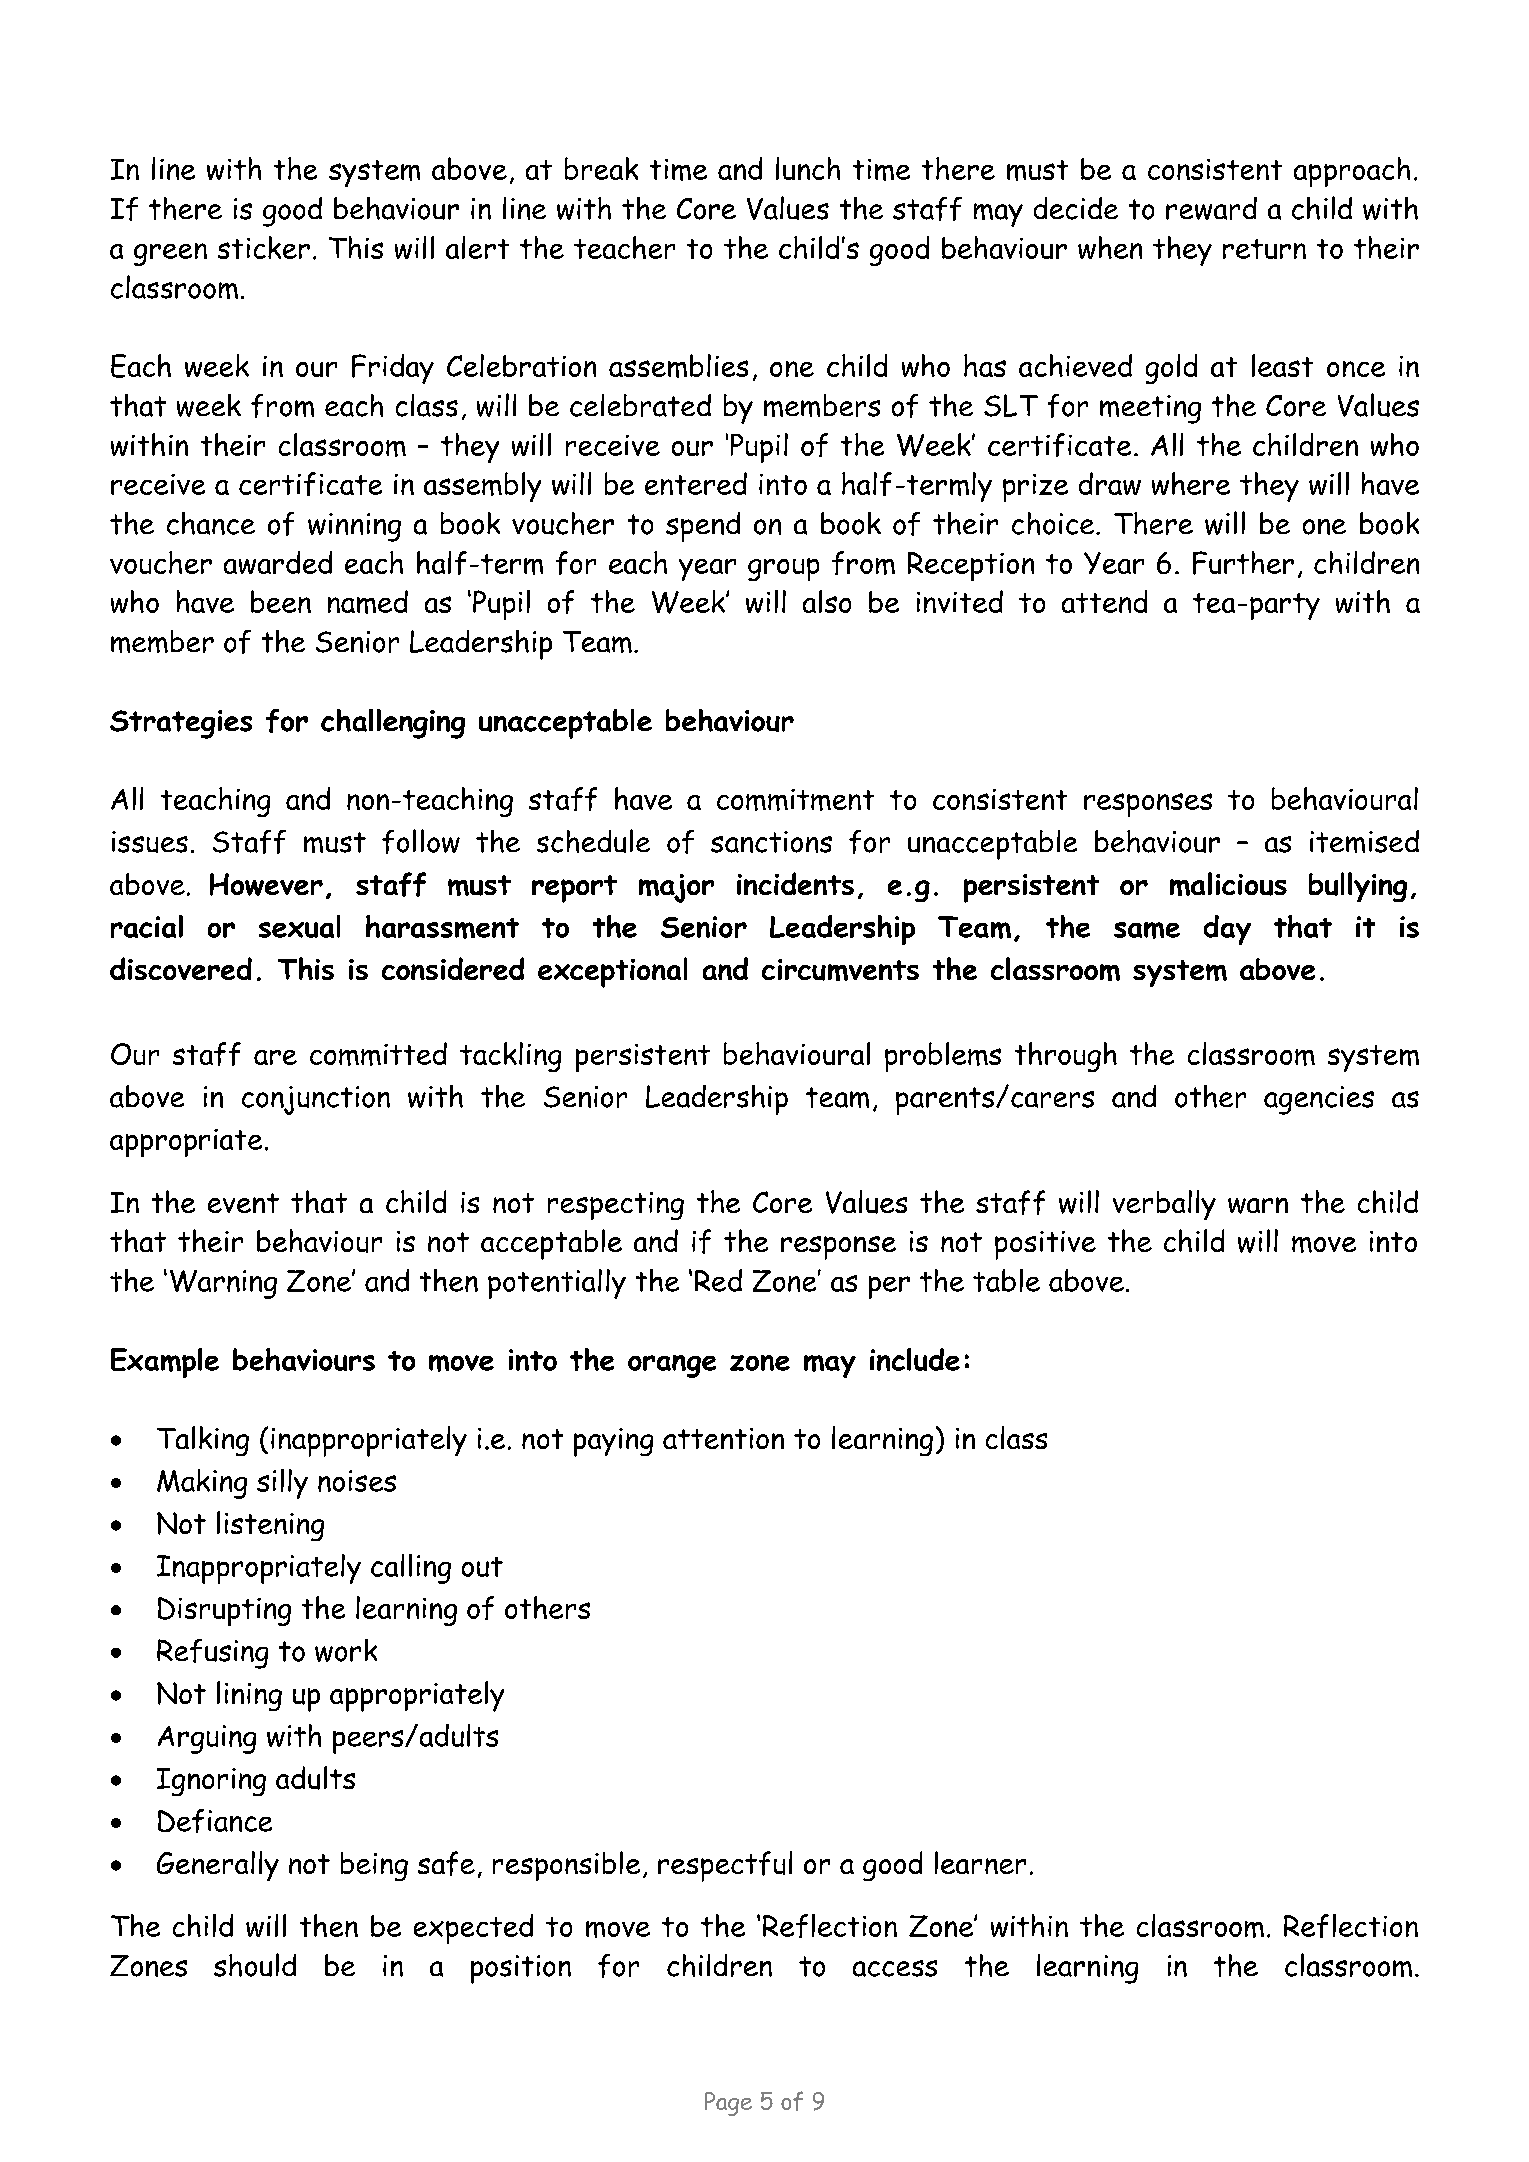 This page has height=2162, width=1529. I want to click on reward, so click(1211, 208).
